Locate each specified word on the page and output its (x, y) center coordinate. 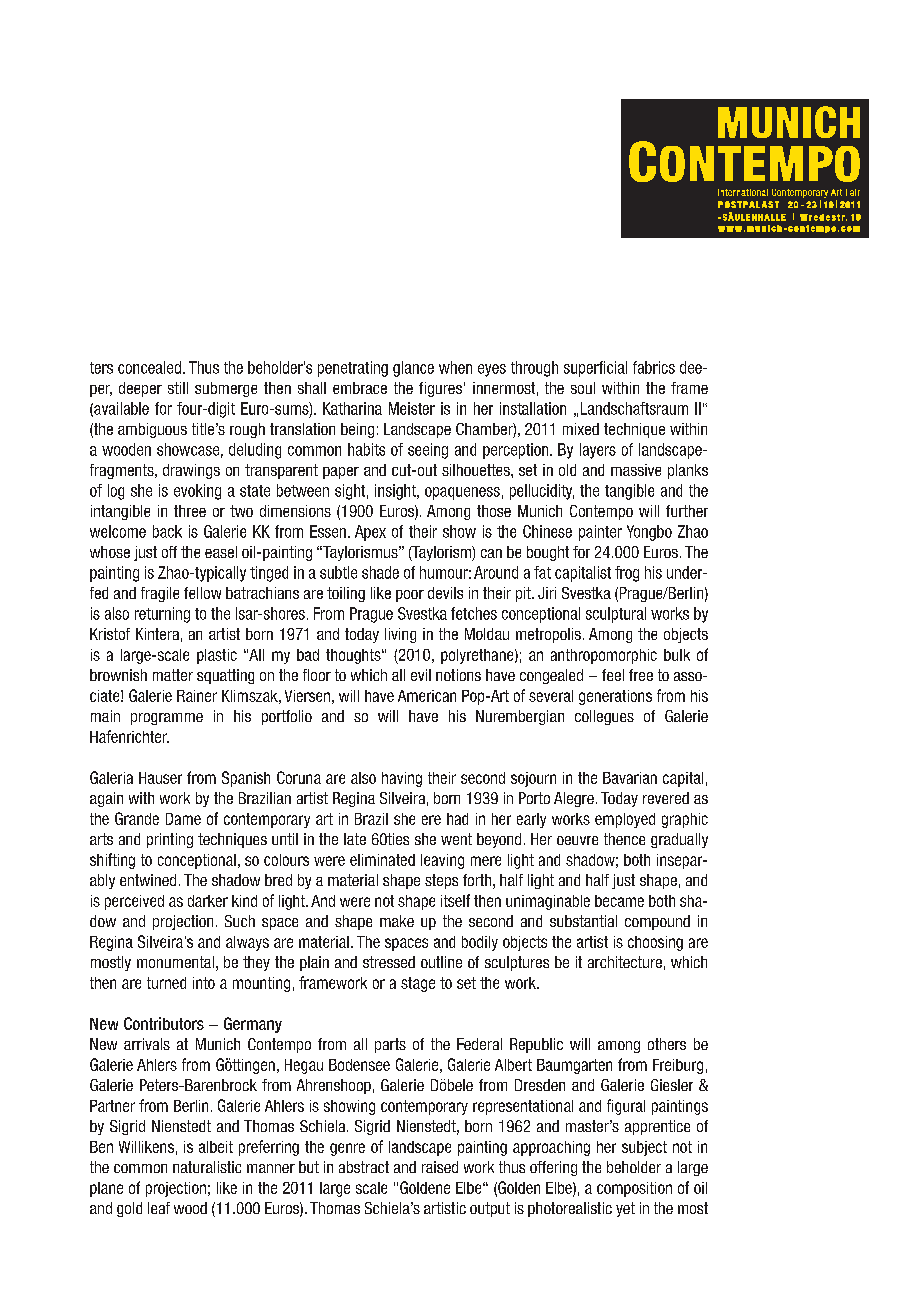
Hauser (160, 778)
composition (634, 1189)
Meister (412, 408)
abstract (364, 1167)
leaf (159, 1208)
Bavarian (630, 778)
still (178, 388)
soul (583, 388)
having (402, 779)
